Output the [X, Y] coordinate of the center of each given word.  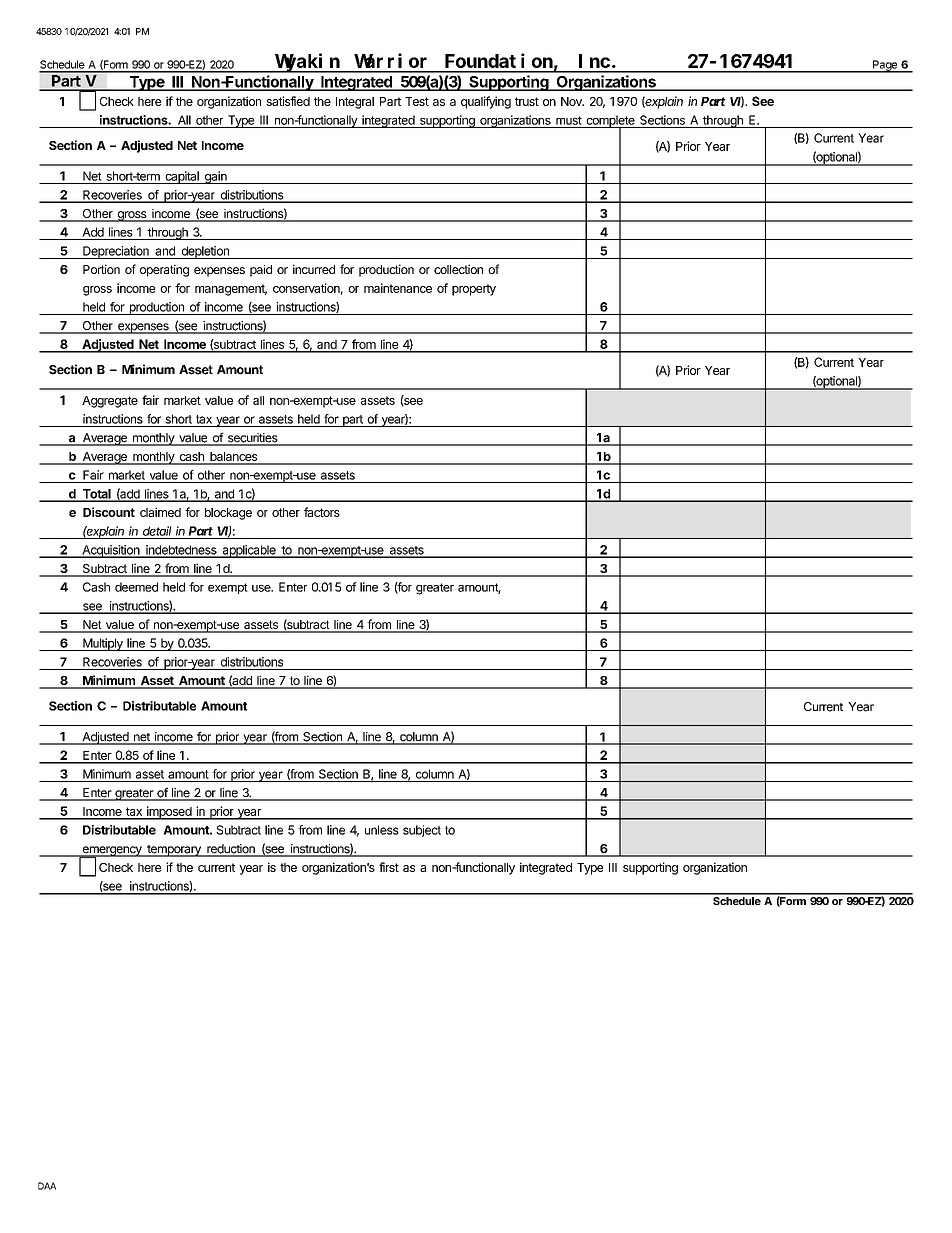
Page [885, 66]
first [389, 867]
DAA [47, 1186]
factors [322, 512]
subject [422, 831]
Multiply [103, 644]
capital [182, 177]
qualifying [486, 102]
